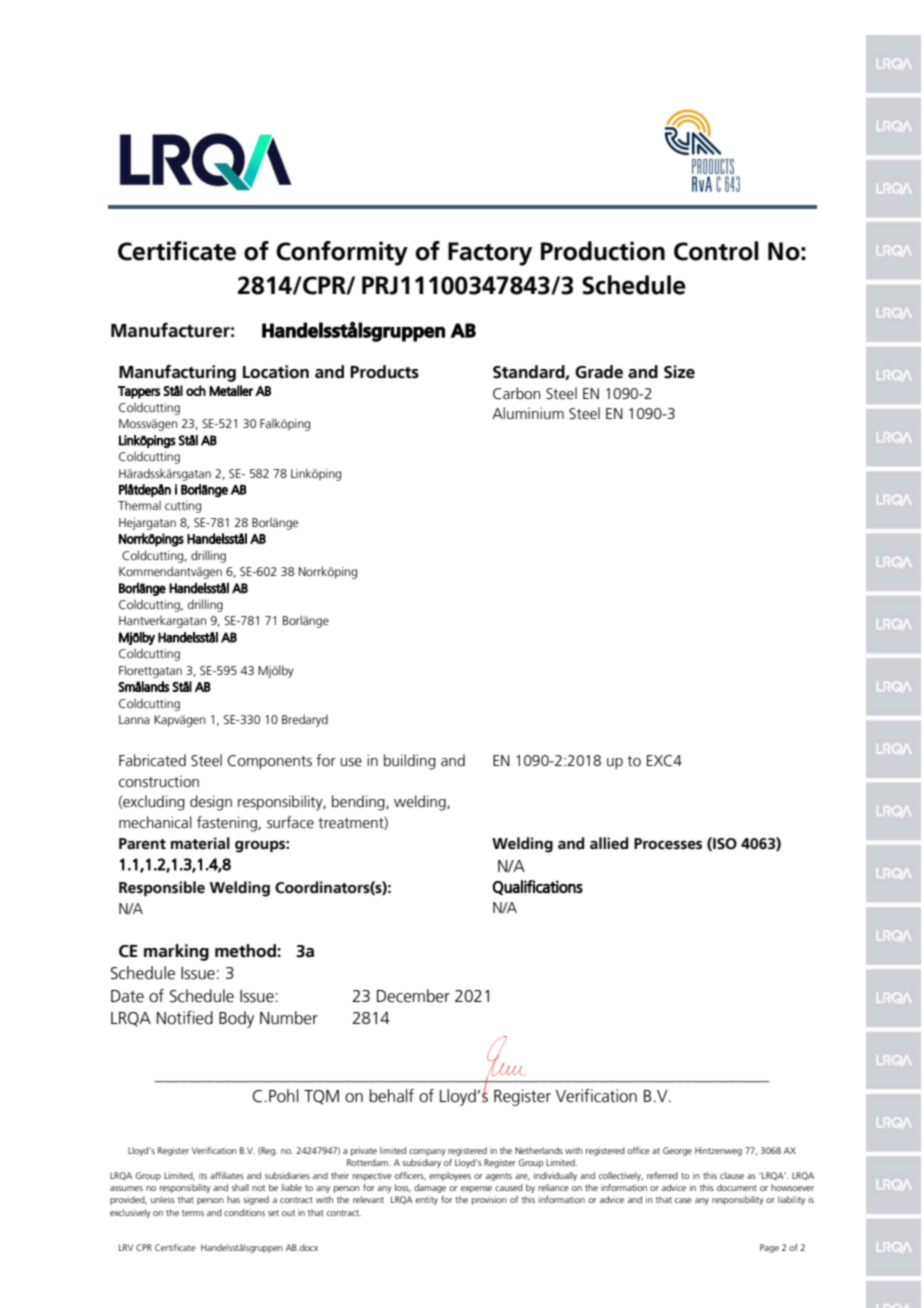  What do you see at coordinates (537, 887) in the screenshot?
I see `Qualifications` at bounding box center [537, 887].
